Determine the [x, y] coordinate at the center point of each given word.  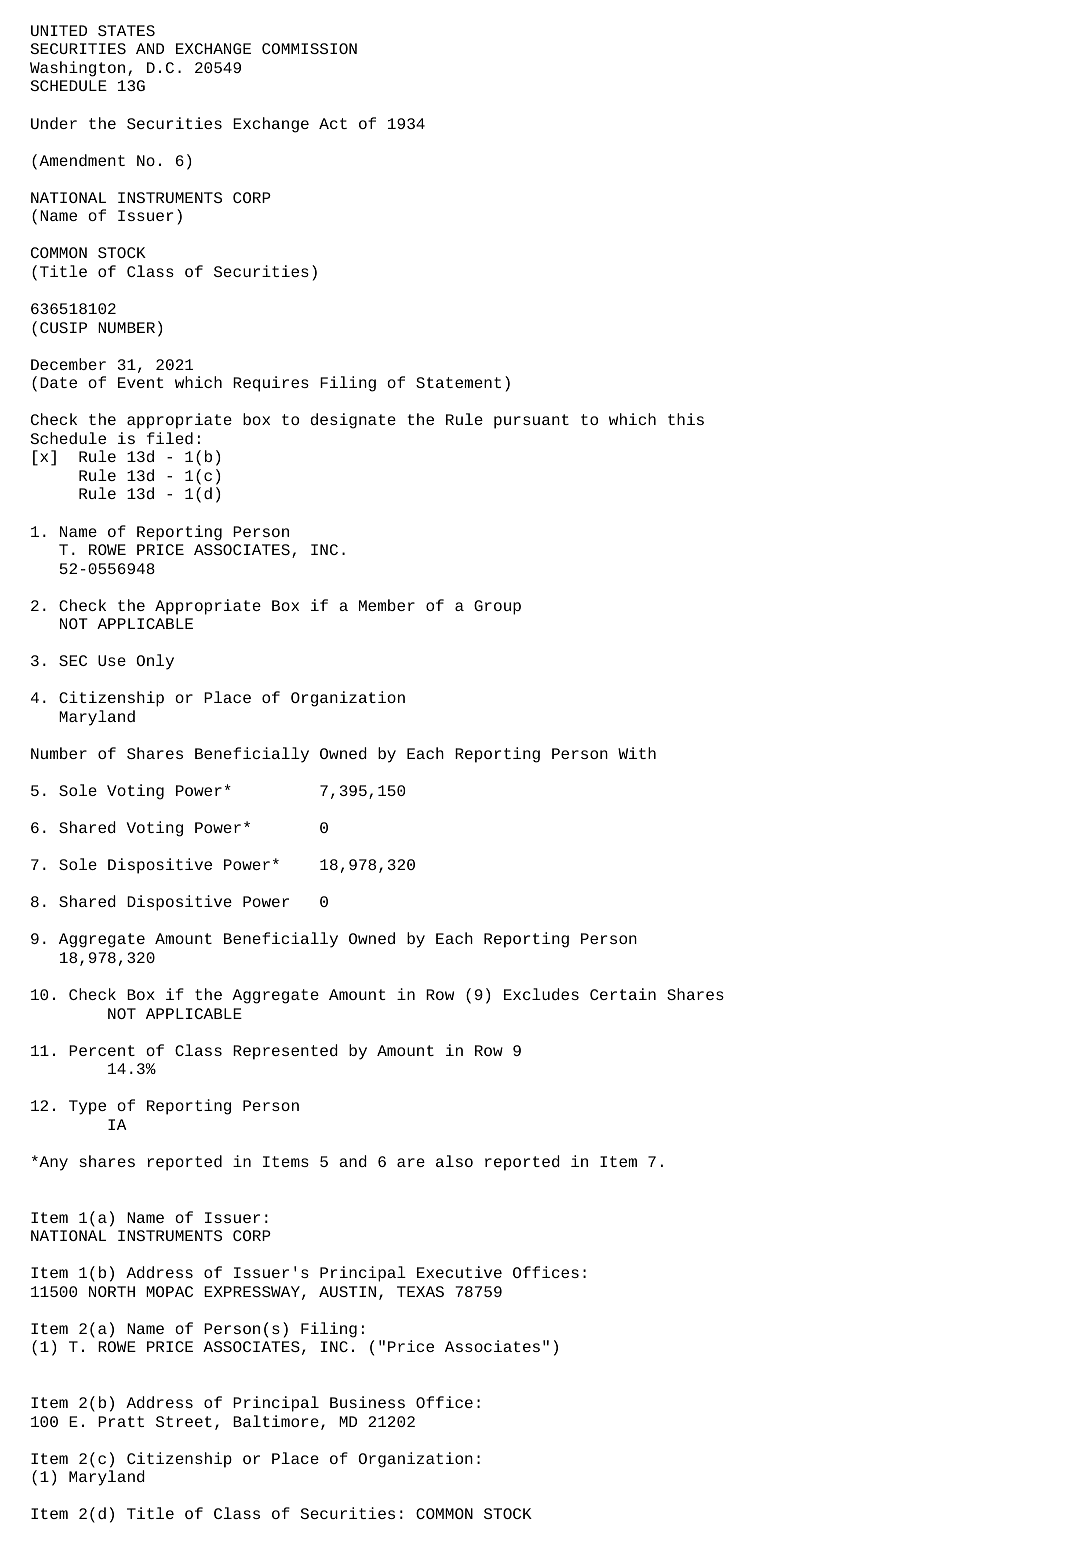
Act [333, 123]
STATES [126, 30]
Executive [459, 1272]
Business [367, 1402]
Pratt [121, 1421]
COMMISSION [309, 48]
